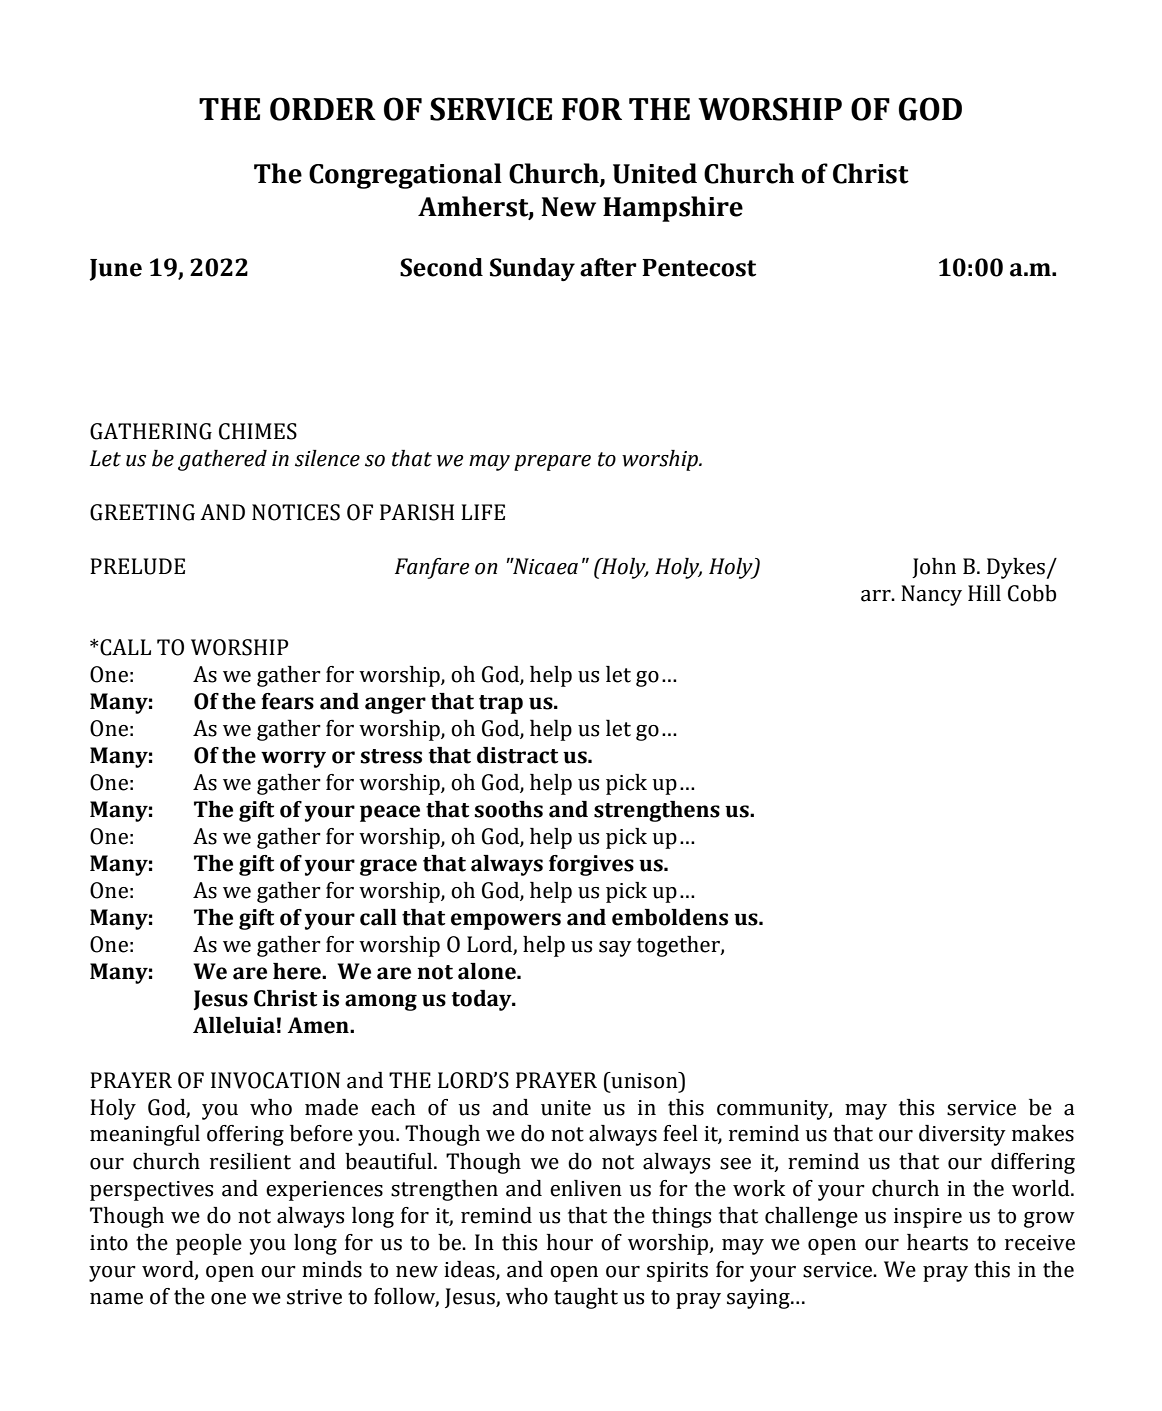 The image size is (1162, 1411). What do you see at coordinates (699, 268) in the image?
I see `Pentecost` at bounding box center [699, 268].
